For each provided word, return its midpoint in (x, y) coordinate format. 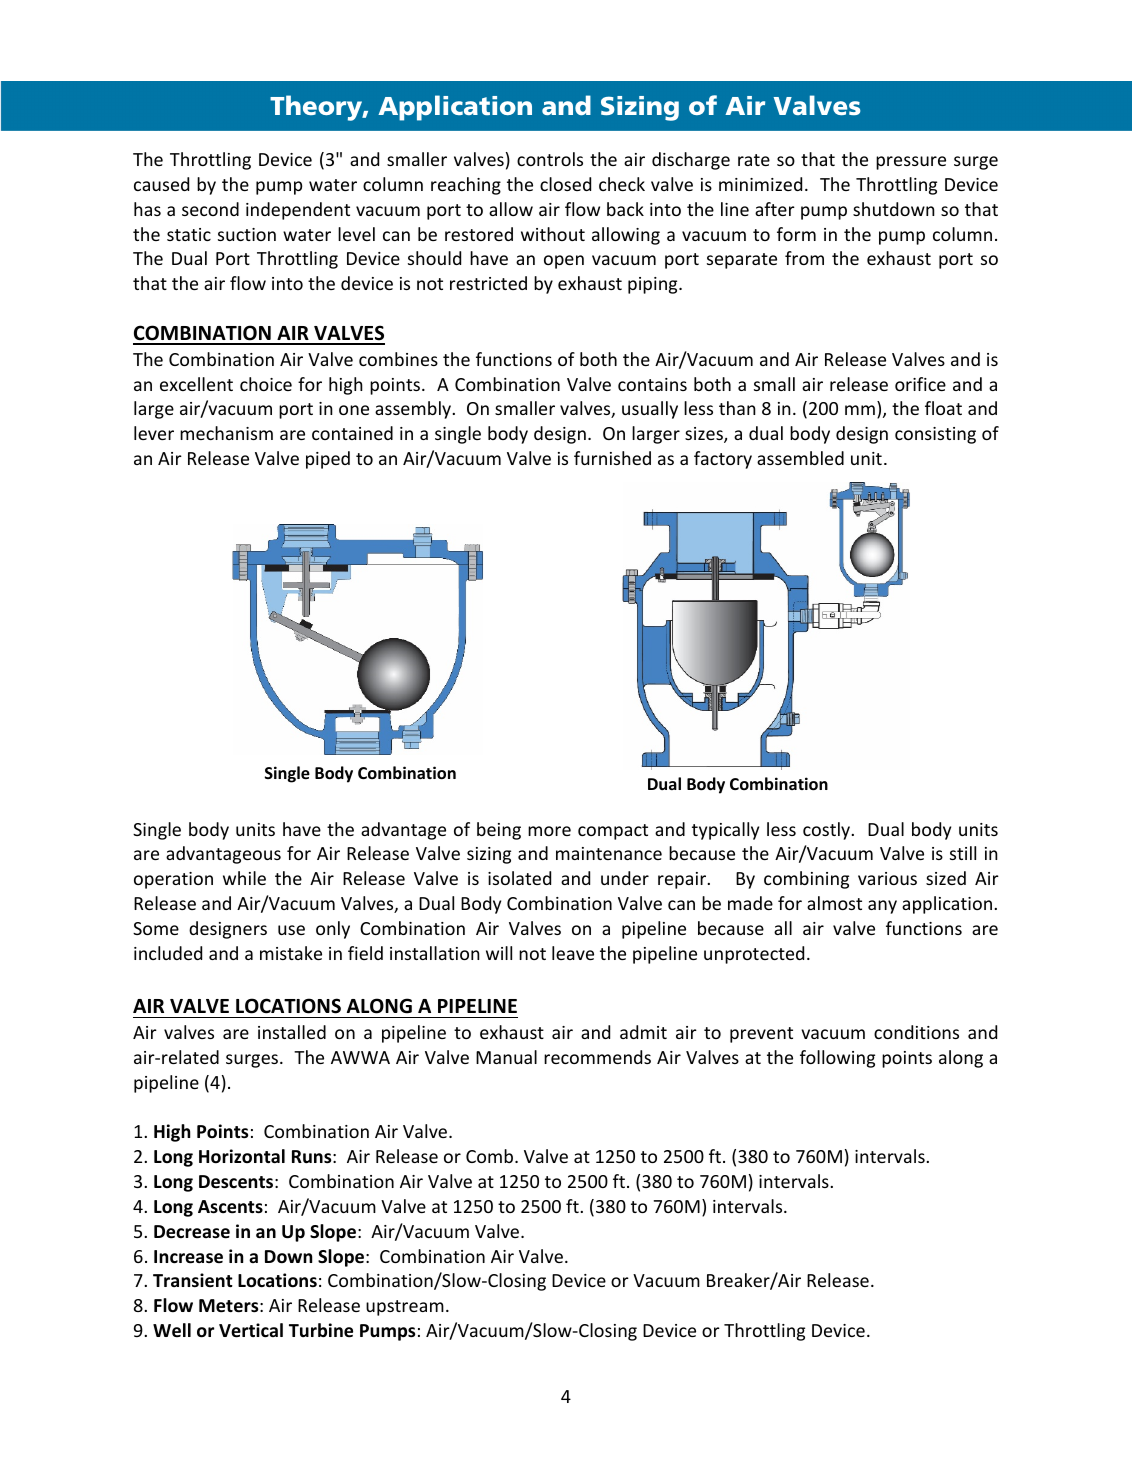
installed (292, 1032)
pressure (911, 163)
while (244, 878)
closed (565, 184)
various (887, 878)
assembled (800, 458)
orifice (920, 384)
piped (328, 460)
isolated (519, 878)
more (549, 831)
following (837, 1059)
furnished (612, 458)
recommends (597, 1057)
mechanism (226, 433)
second (210, 209)
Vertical (251, 1330)
